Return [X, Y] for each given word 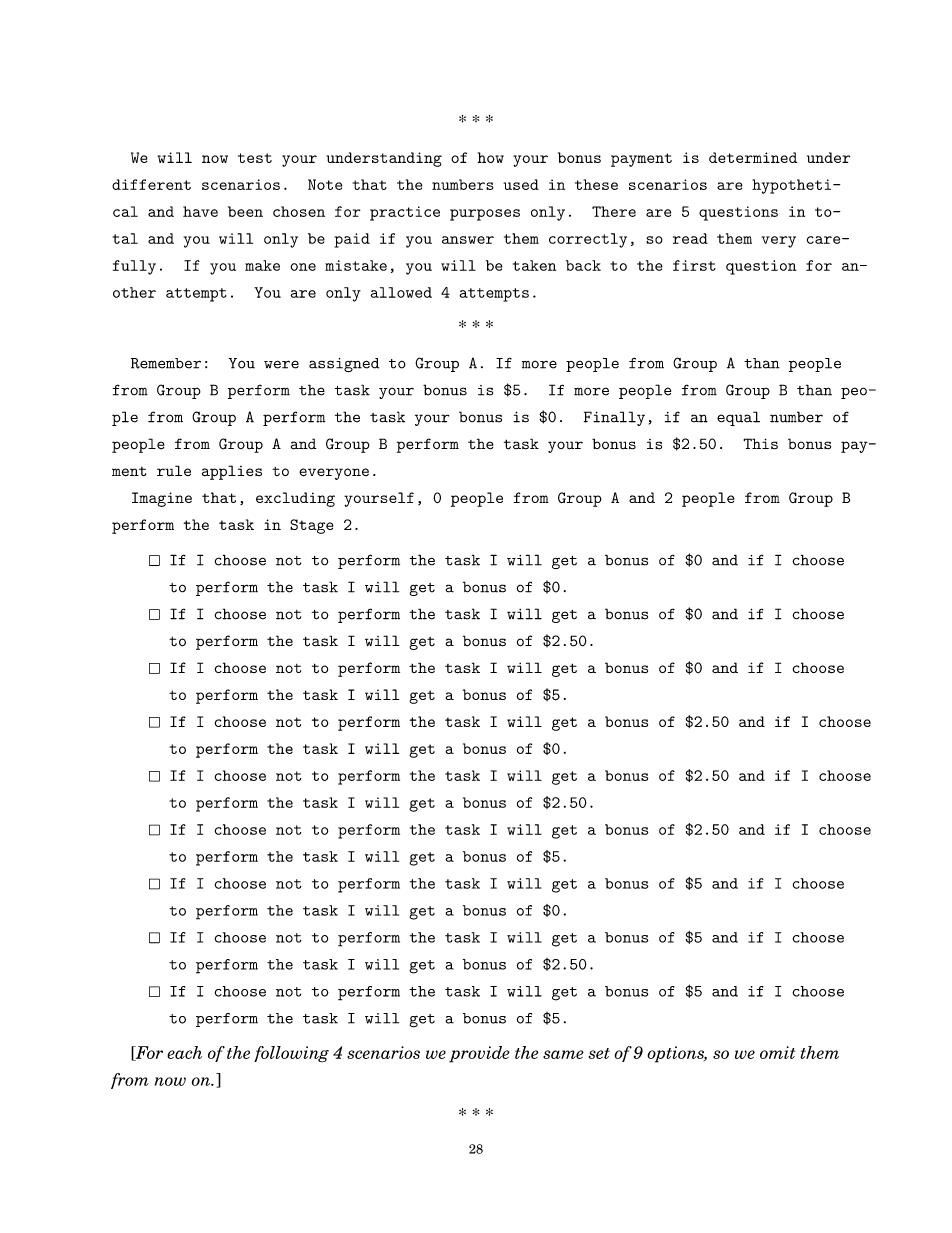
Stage [312, 526]
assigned [344, 365]
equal [738, 418]
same [563, 1054]
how [490, 157]
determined [753, 157]
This [760, 444]
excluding [295, 499]
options [677, 1054]
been [245, 211]
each [184, 1052]
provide [479, 1054]
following [291, 1054]
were [281, 364]
